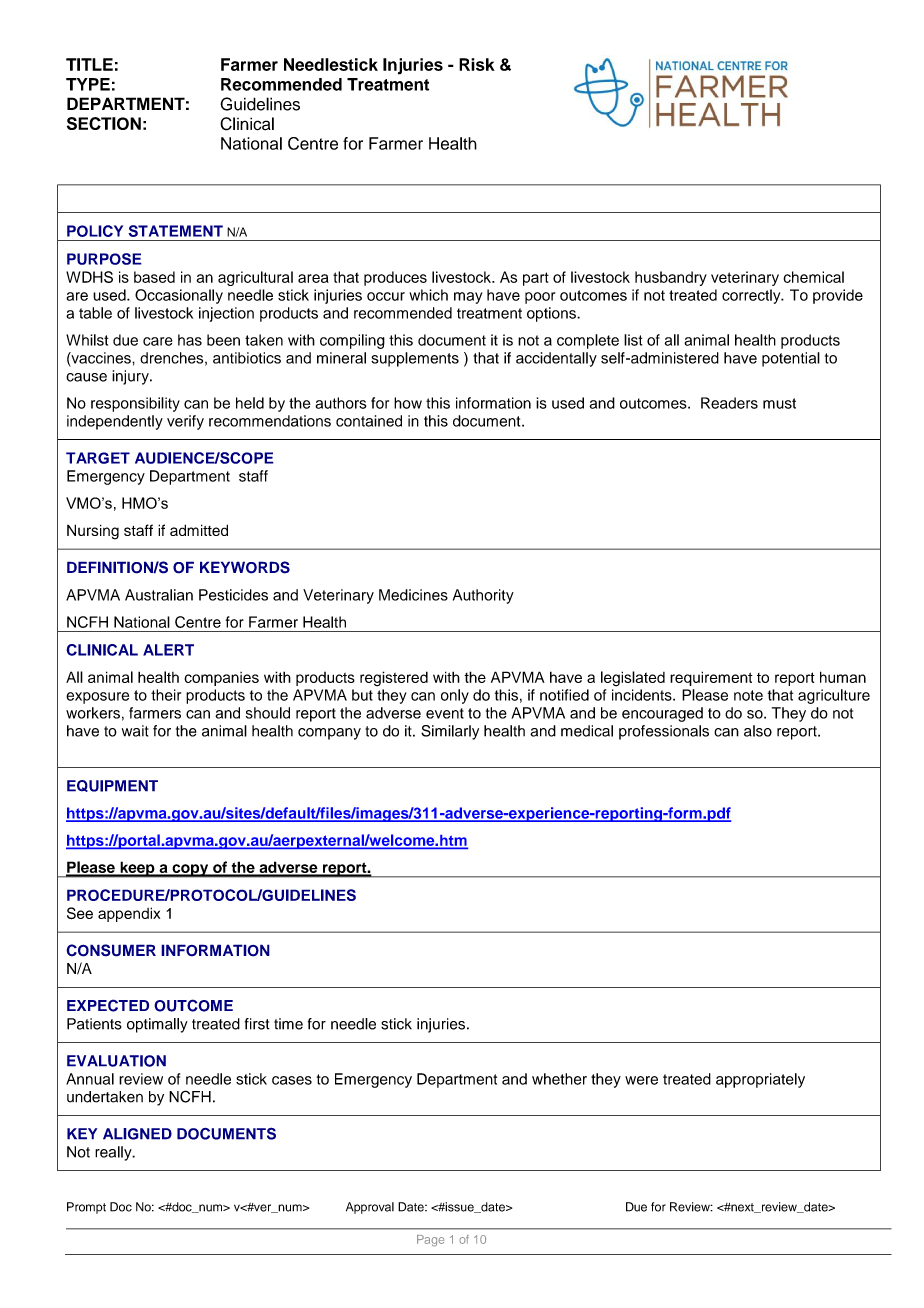 The width and height of the screenshot is (924, 1308). What do you see at coordinates (104, 123) in the screenshot?
I see `SECTION` at bounding box center [104, 123].
